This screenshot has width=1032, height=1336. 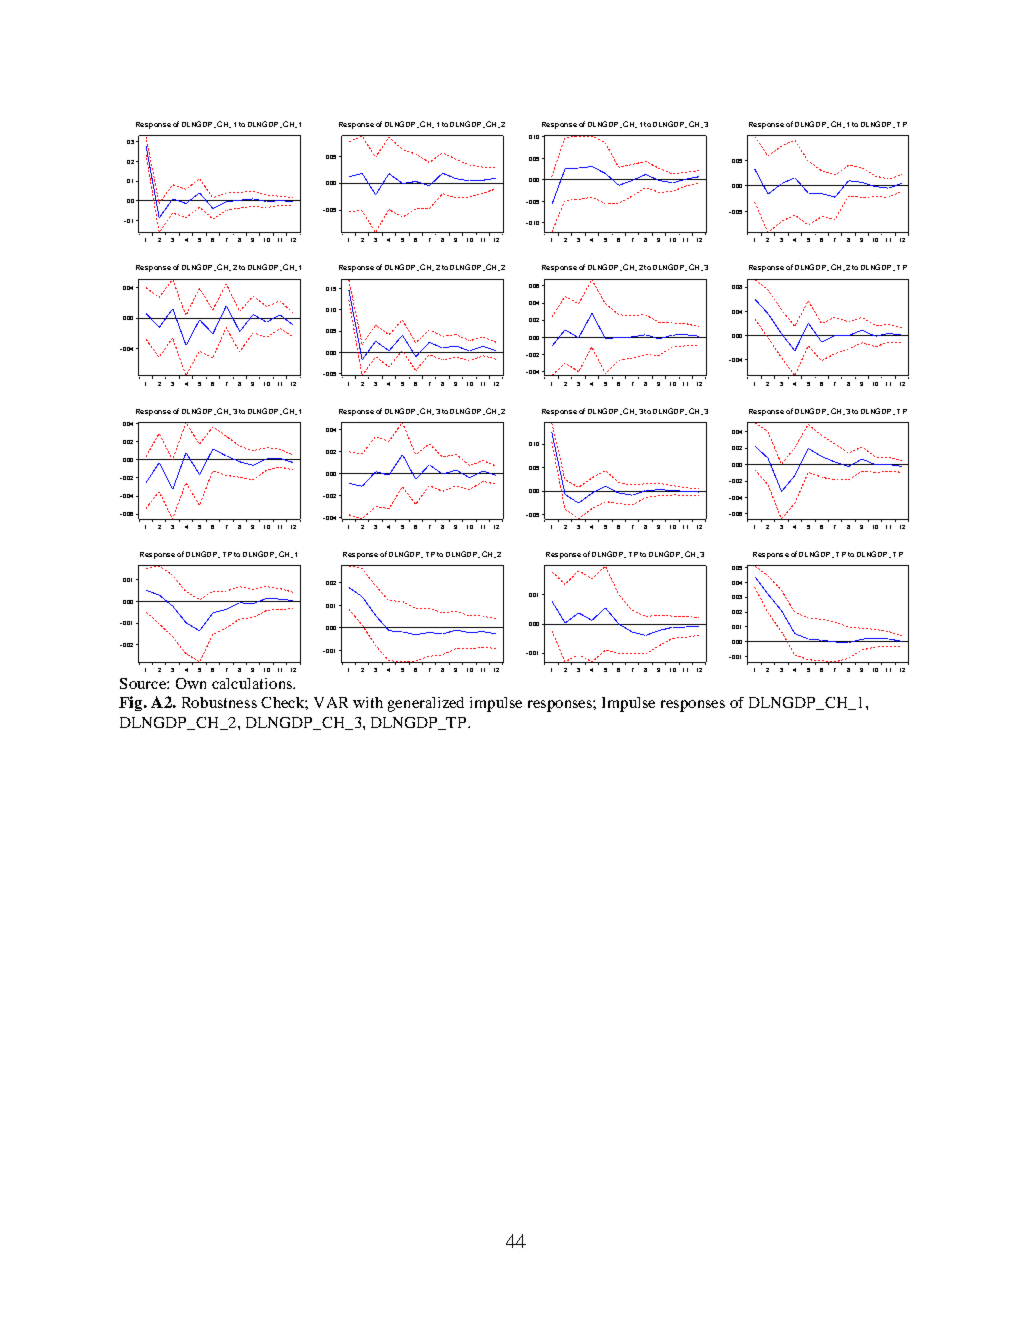 What do you see at coordinates (331, 702) in the screenshot?
I see `VAR` at bounding box center [331, 702].
